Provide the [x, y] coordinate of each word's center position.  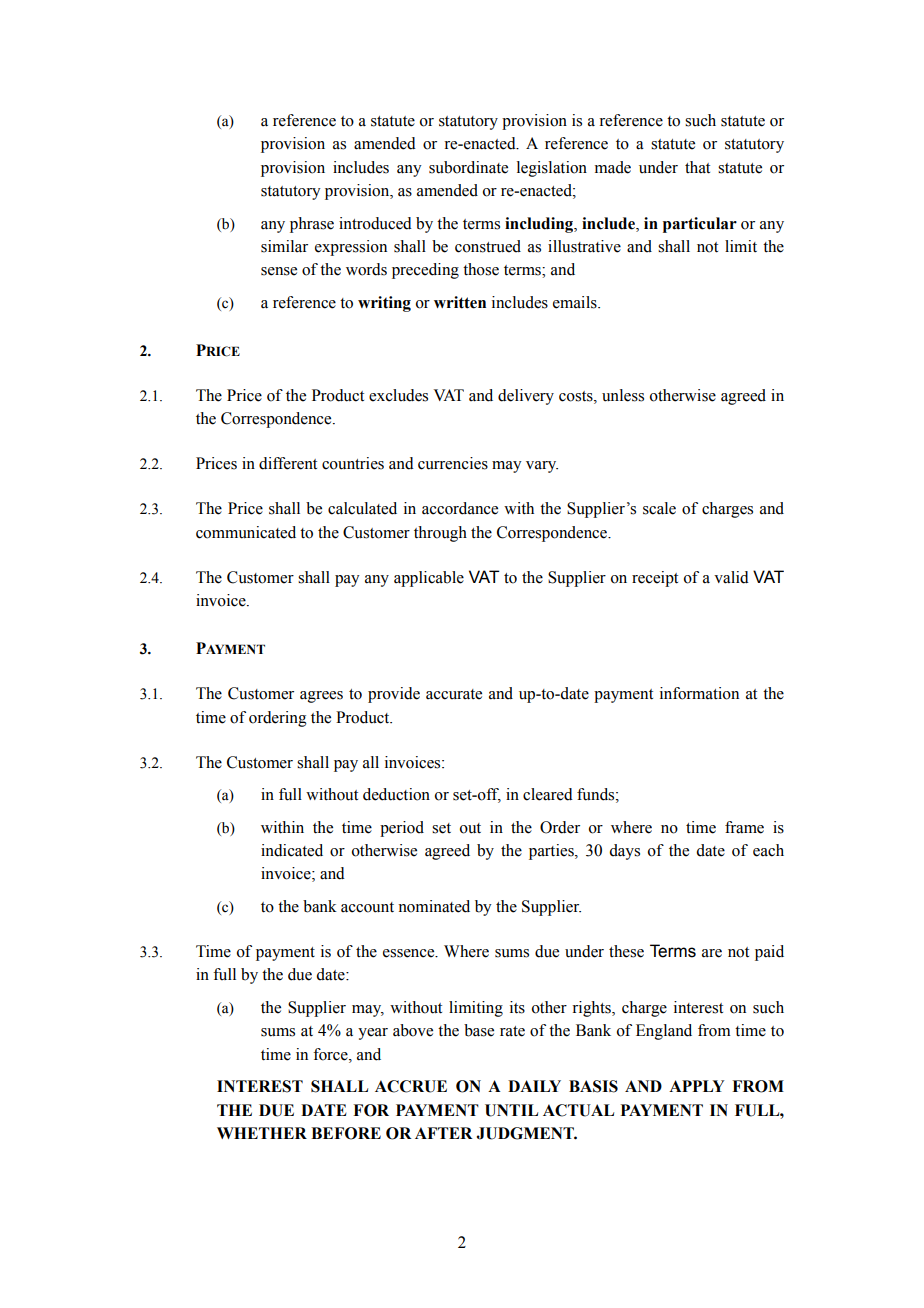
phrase [312, 225]
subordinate [468, 167]
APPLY [697, 1086]
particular [700, 225]
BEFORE [346, 1133]
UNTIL [511, 1110]
